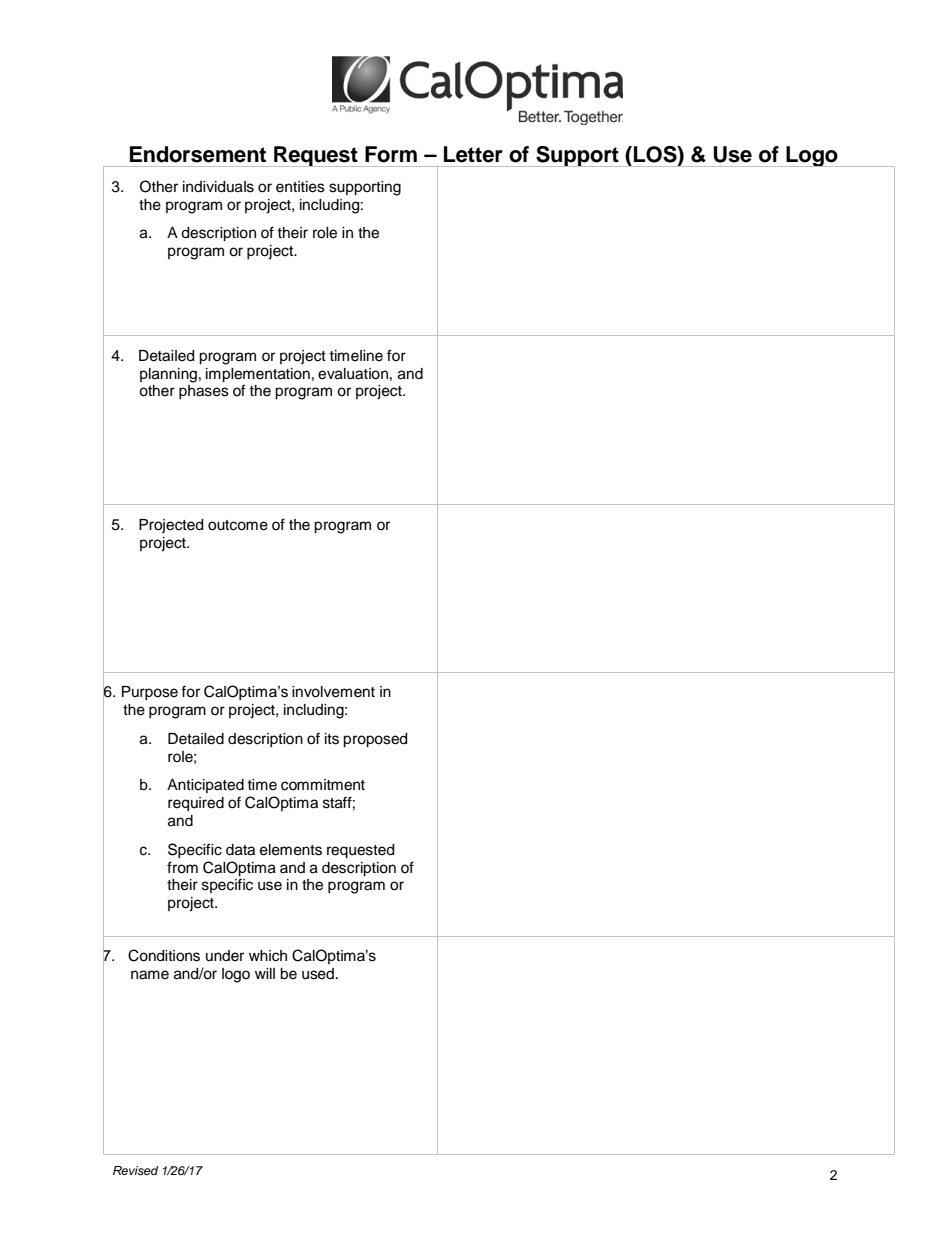 This screenshot has width=952, height=1233. What do you see at coordinates (196, 804) in the screenshot?
I see `required` at bounding box center [196, 804].
